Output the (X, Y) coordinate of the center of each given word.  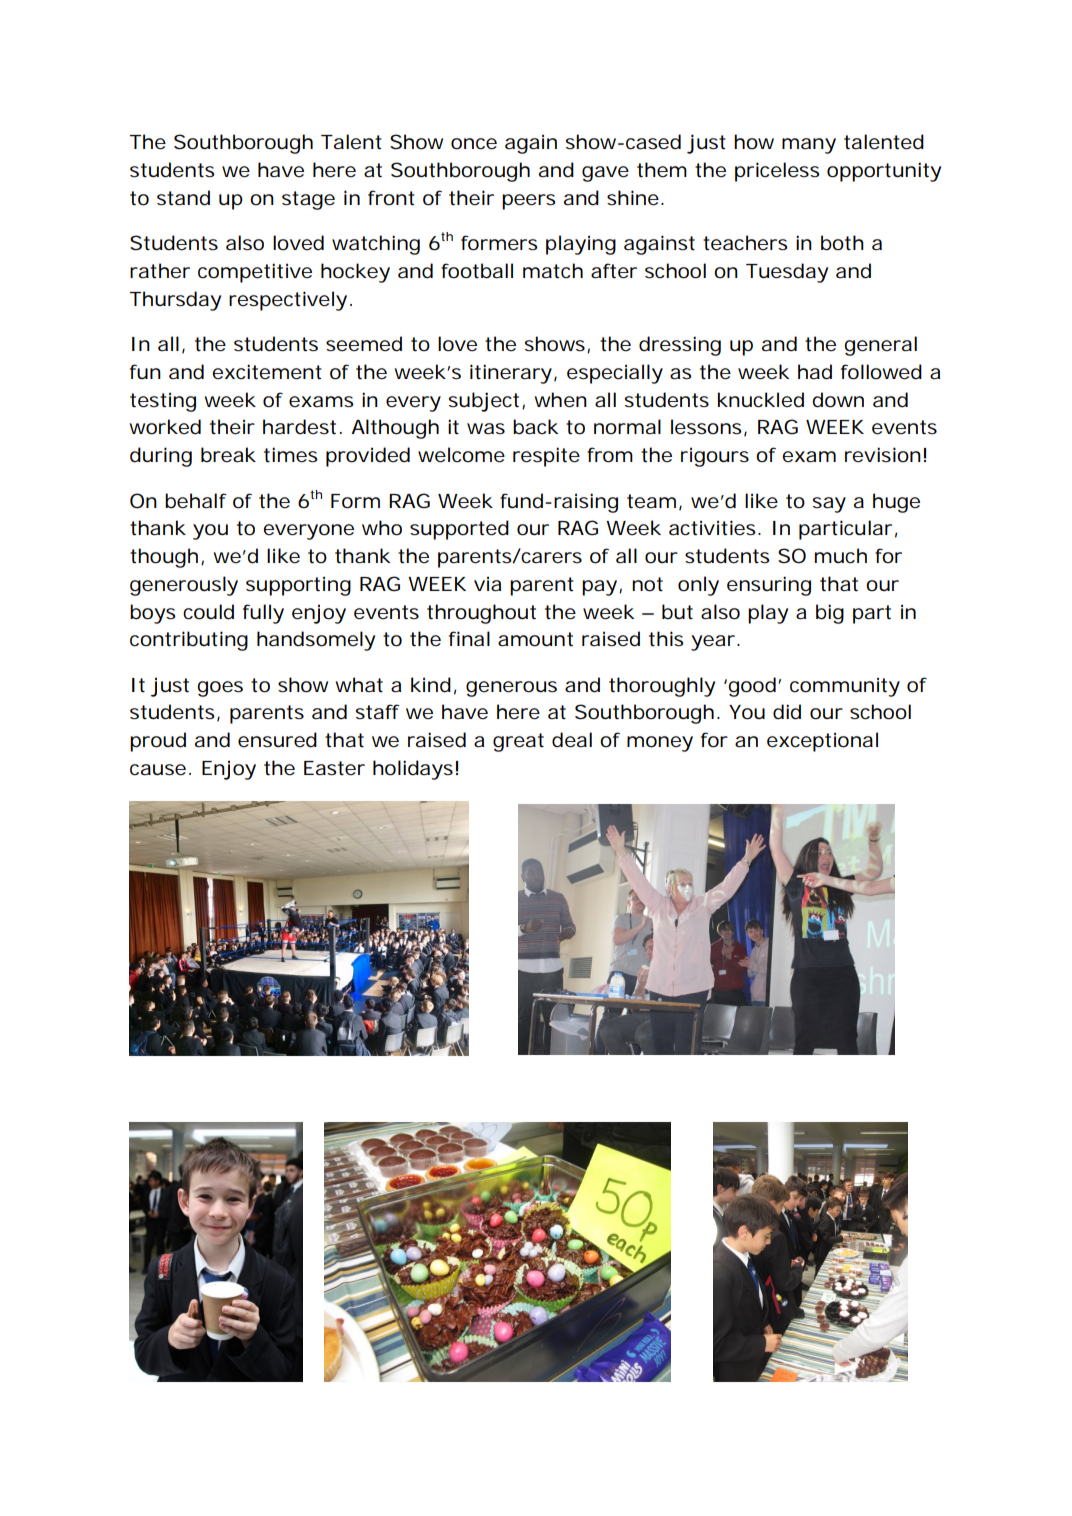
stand (183, 198)
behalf (196, 501)
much (841, 556)
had (815, 372)
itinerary (511, 374)
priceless (777, 172)
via (487, 584)
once (474, 144)
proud (158, 742)
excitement (267, 372)
